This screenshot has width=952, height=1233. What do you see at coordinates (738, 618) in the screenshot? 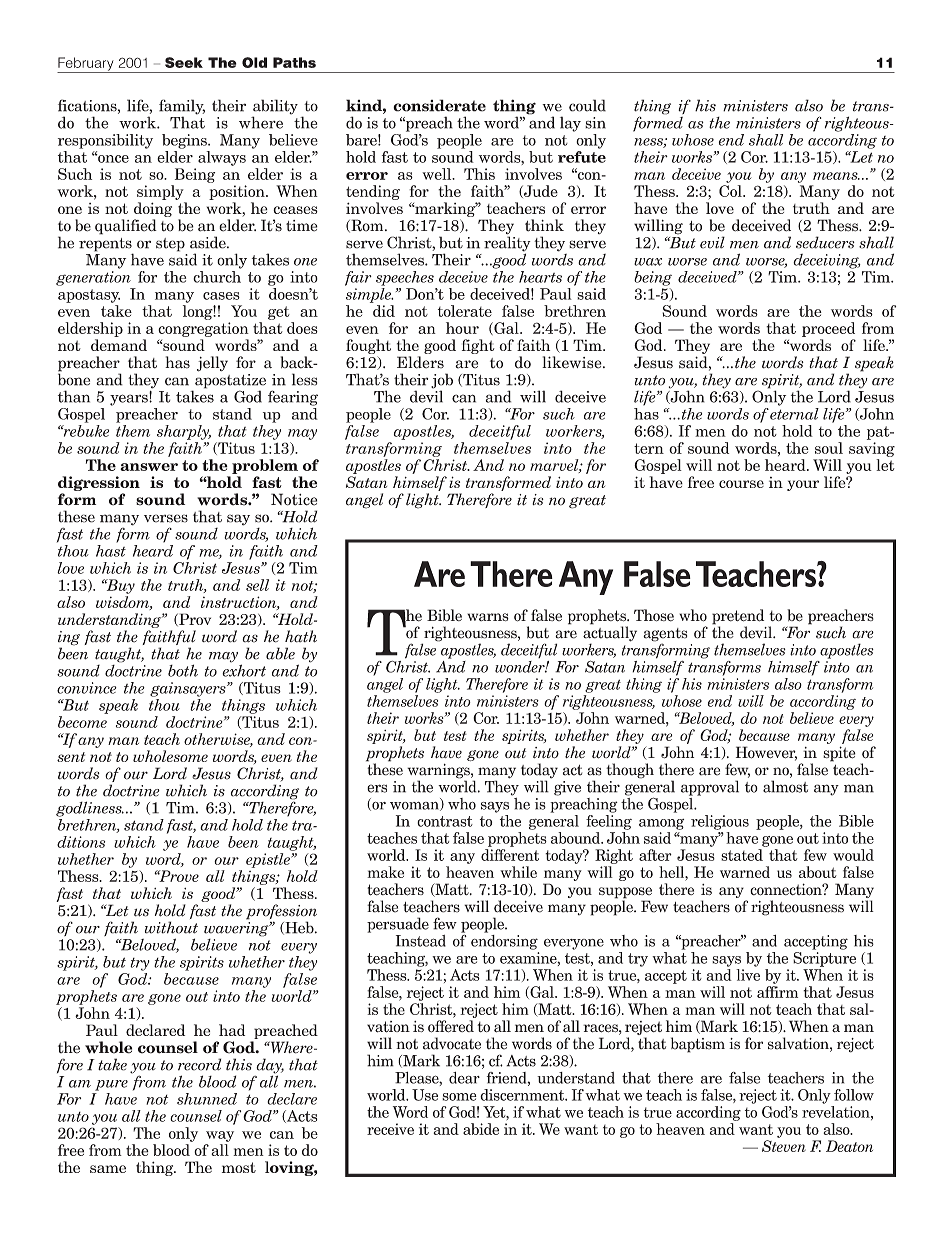
I see `pretend` at bounding box center [738, 618].
